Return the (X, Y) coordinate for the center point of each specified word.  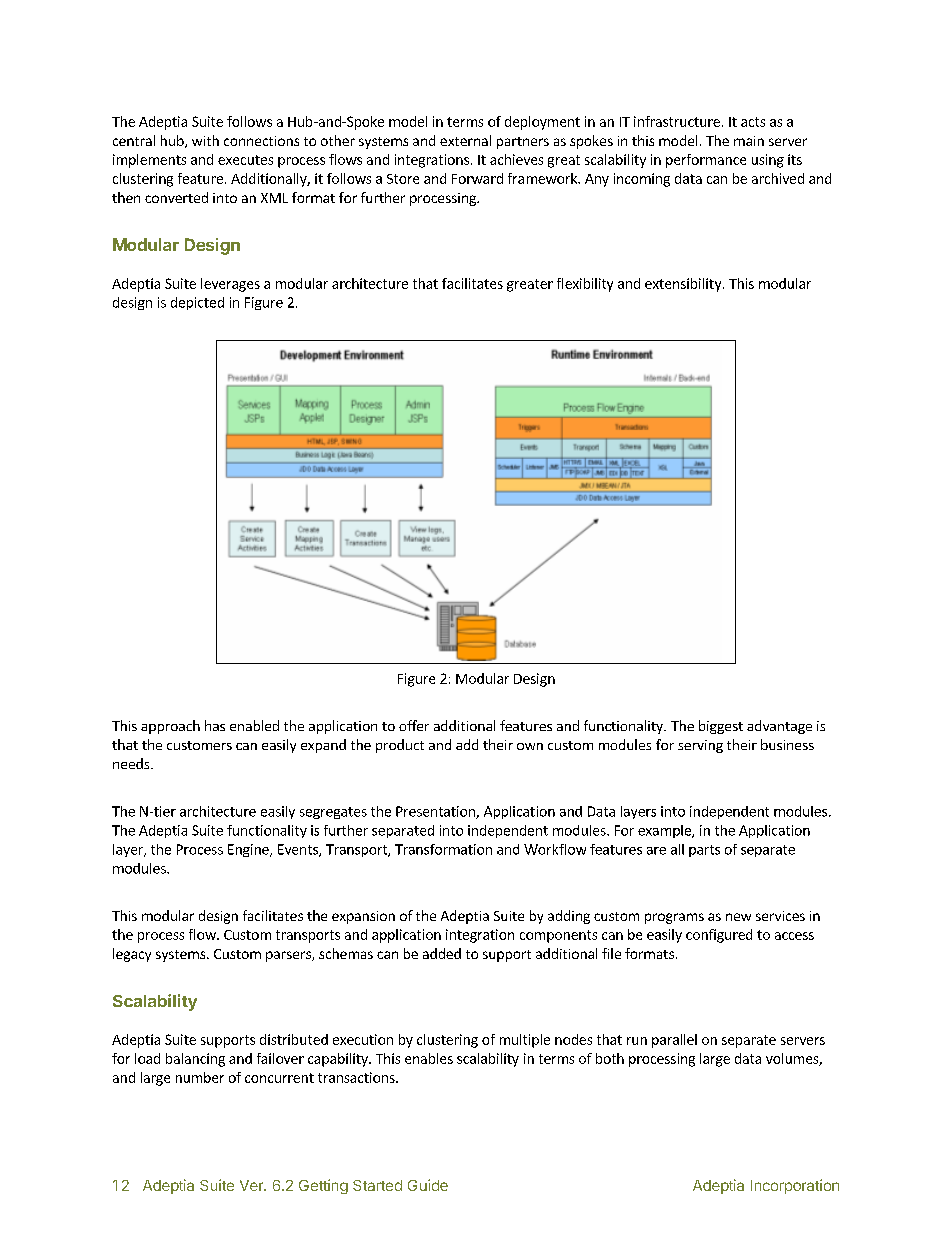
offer (414, 725)
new (738, 917)
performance (706, 161)
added (442, 953)
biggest (721, 727)
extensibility (684, 285)
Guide (428, 1185)
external (465, 140)
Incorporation (795, 1186)
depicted (197, 303)
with (205, 140)
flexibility (585, 285)
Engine (249, 850)
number (200, 1077)
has (215, 725)
